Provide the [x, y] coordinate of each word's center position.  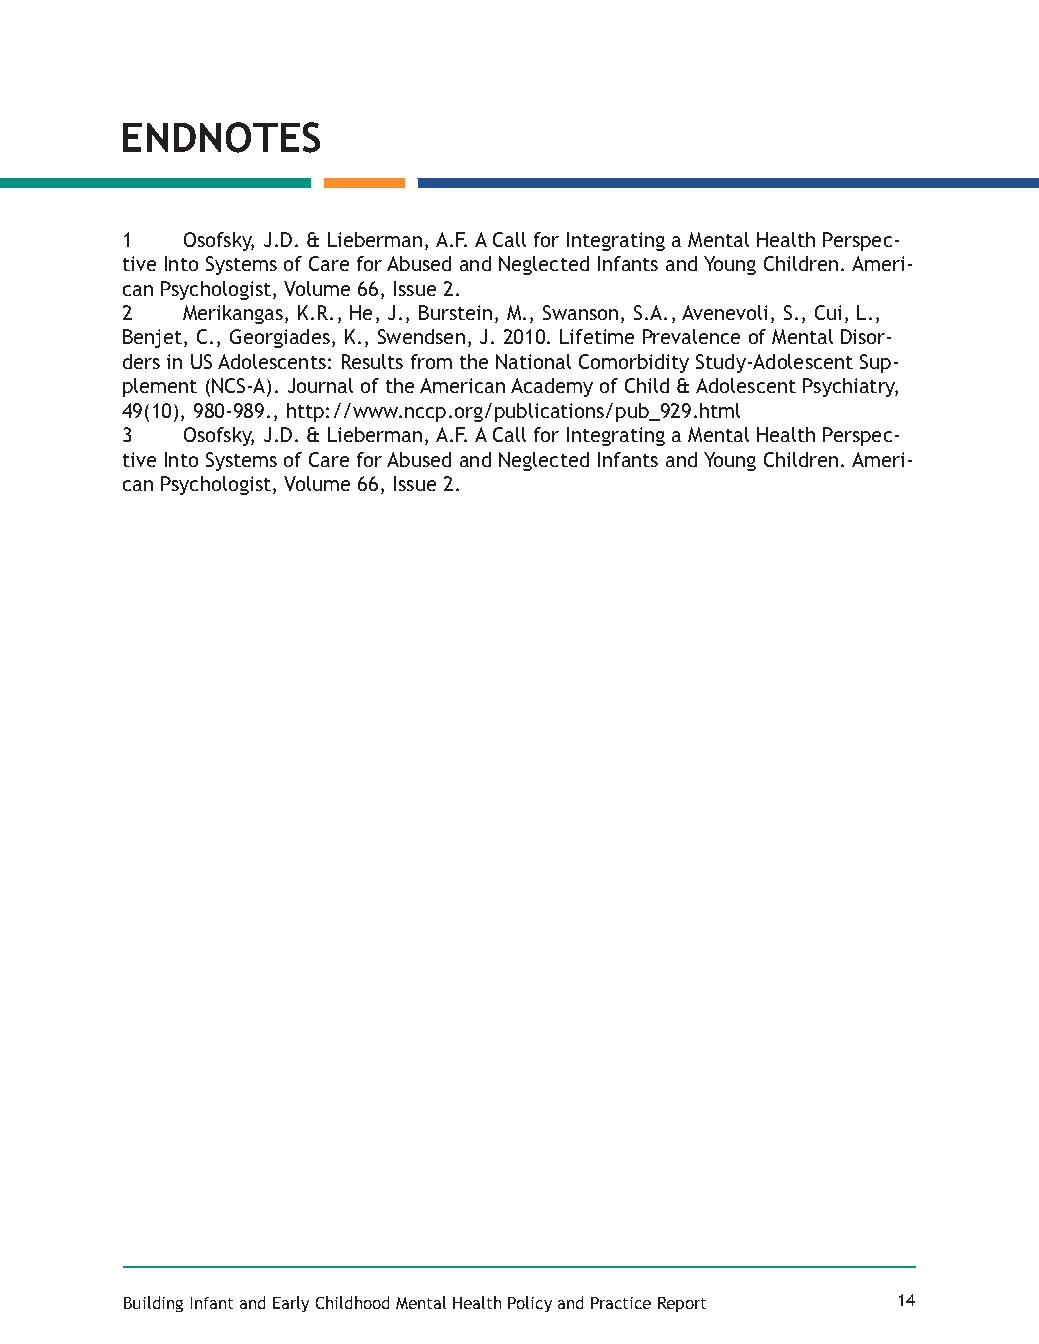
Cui [828, 312]
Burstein [455, 312]
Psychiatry [850, 387]
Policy [530, 1304]
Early [291, 1304]
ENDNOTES [221, 137]
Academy [552, 387]
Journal [320, 385]
